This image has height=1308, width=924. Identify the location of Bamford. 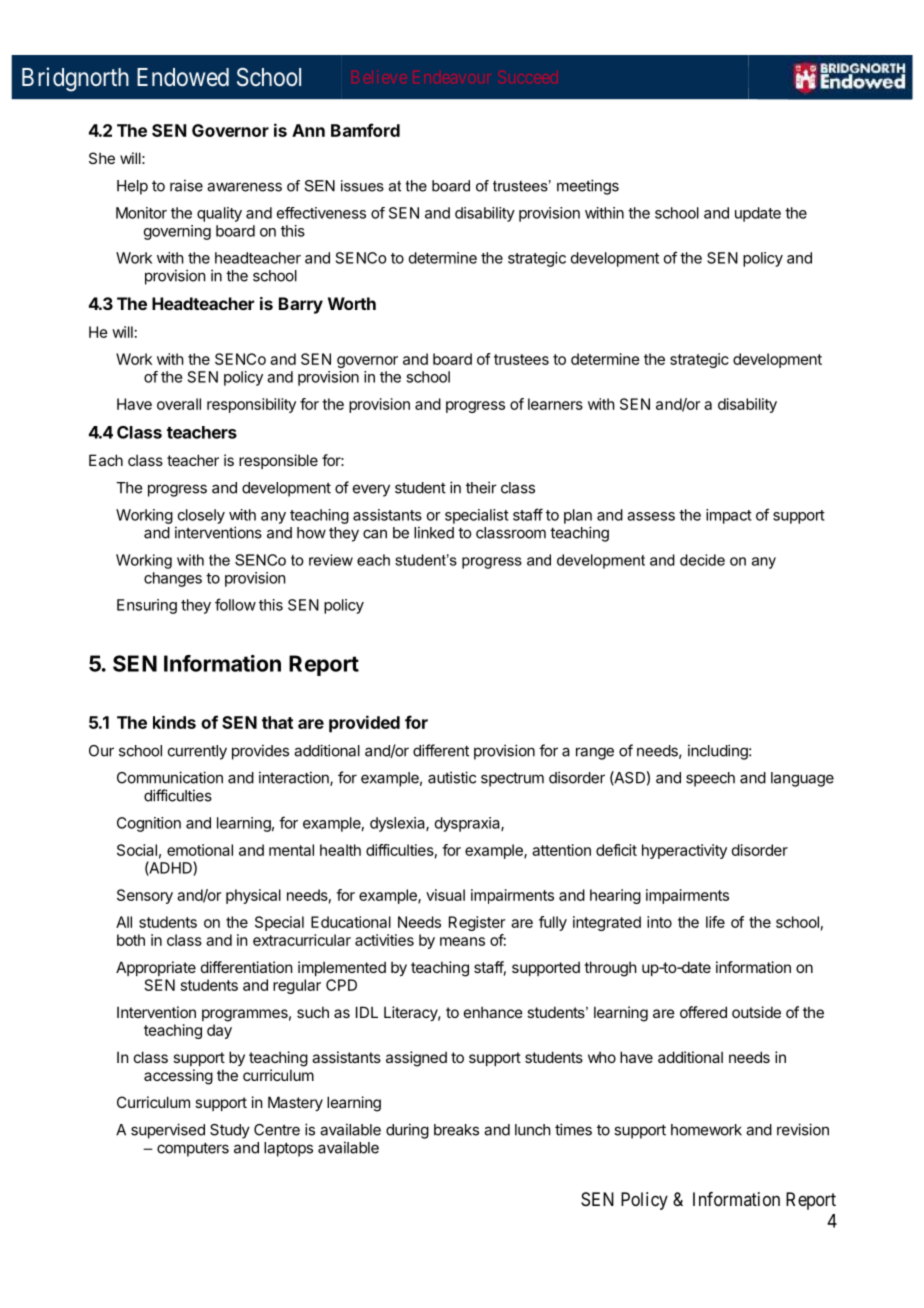
(365, 130).
